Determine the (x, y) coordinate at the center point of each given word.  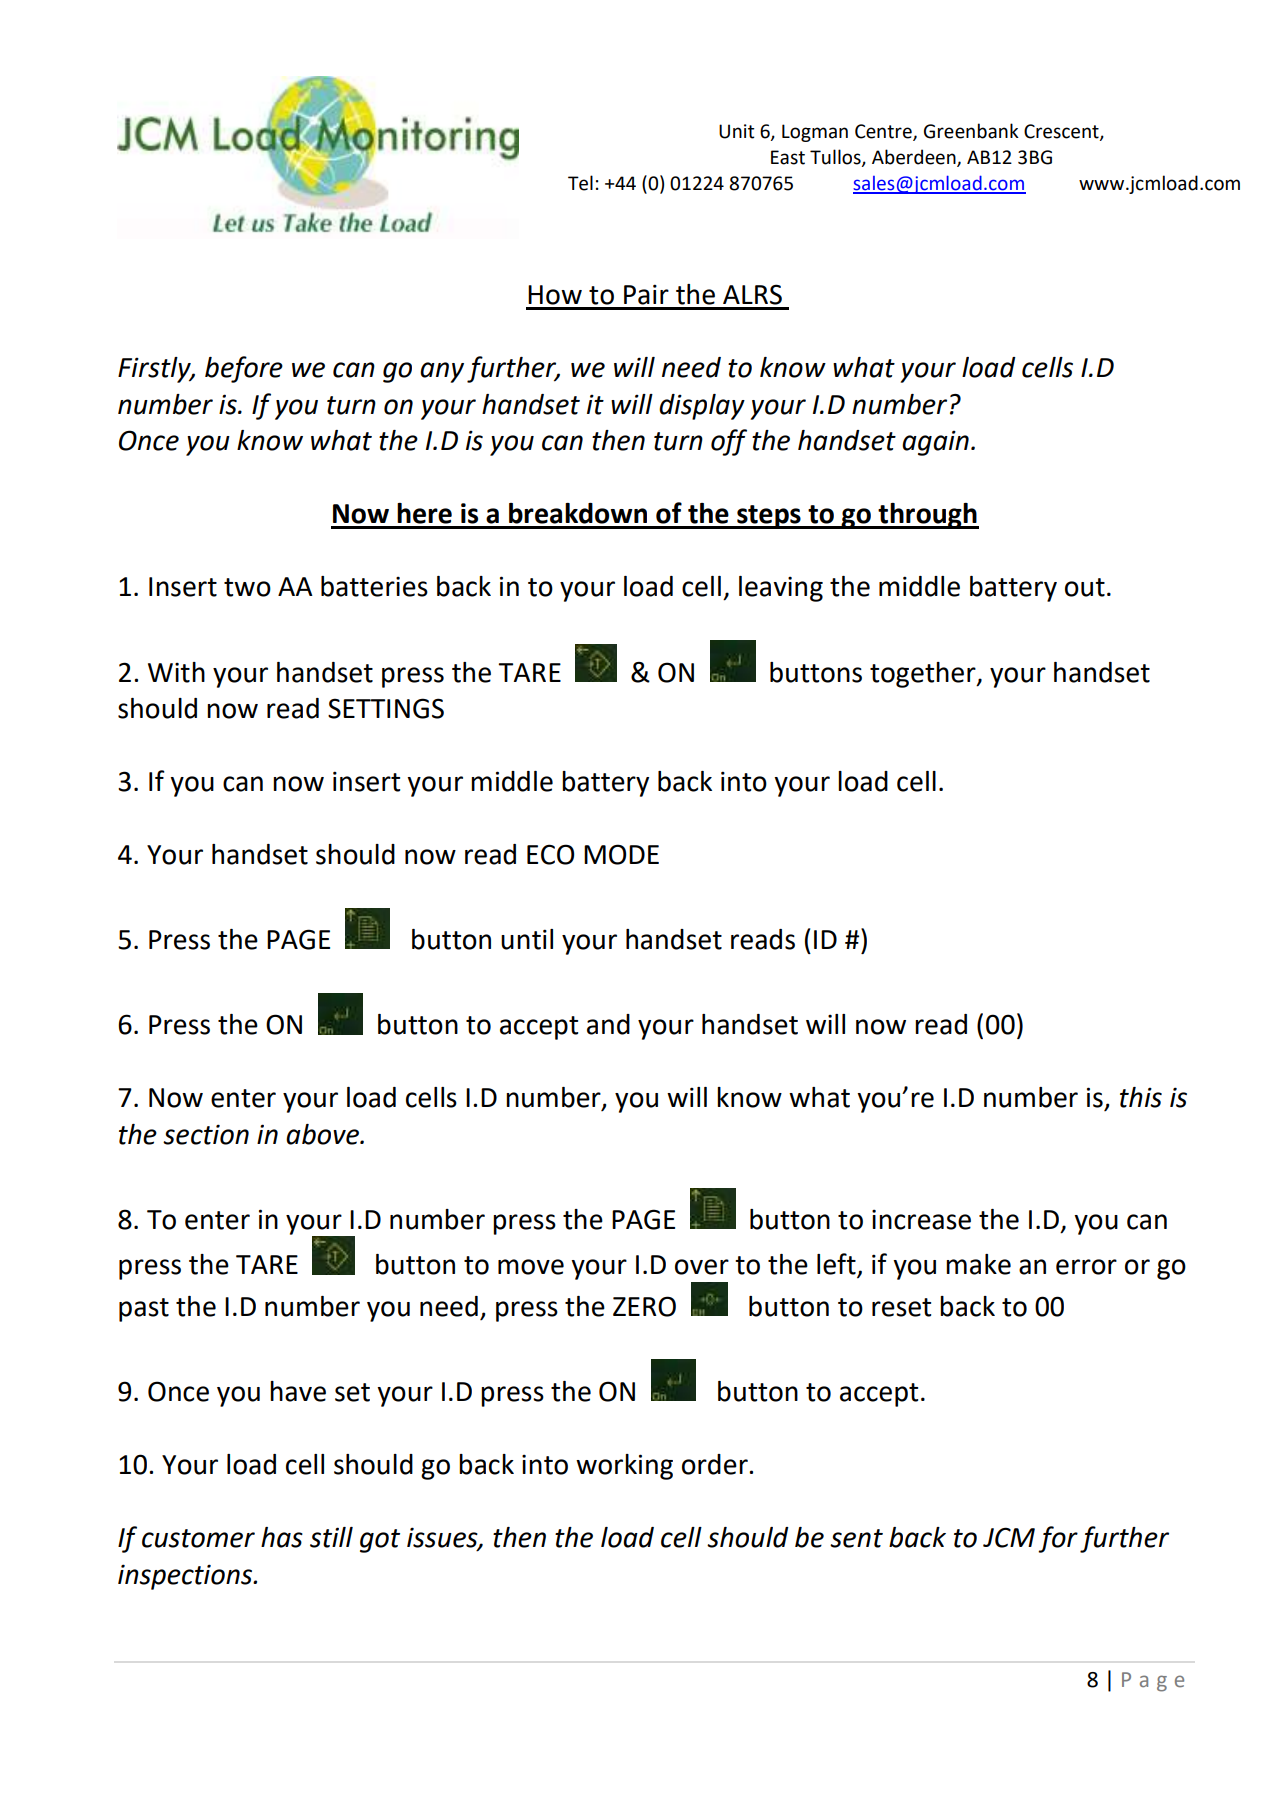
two (247, 587)
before (244, 369)
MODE (621, 854)
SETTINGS (386, 708)
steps (769, 517)
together (924, 675)
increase (921, 1219)
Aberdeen (915, 158)
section (206, 1134)
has (282, 1537)
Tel (580, 183)
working (624, 1467)
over (702, 1267)
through (927, 516)
